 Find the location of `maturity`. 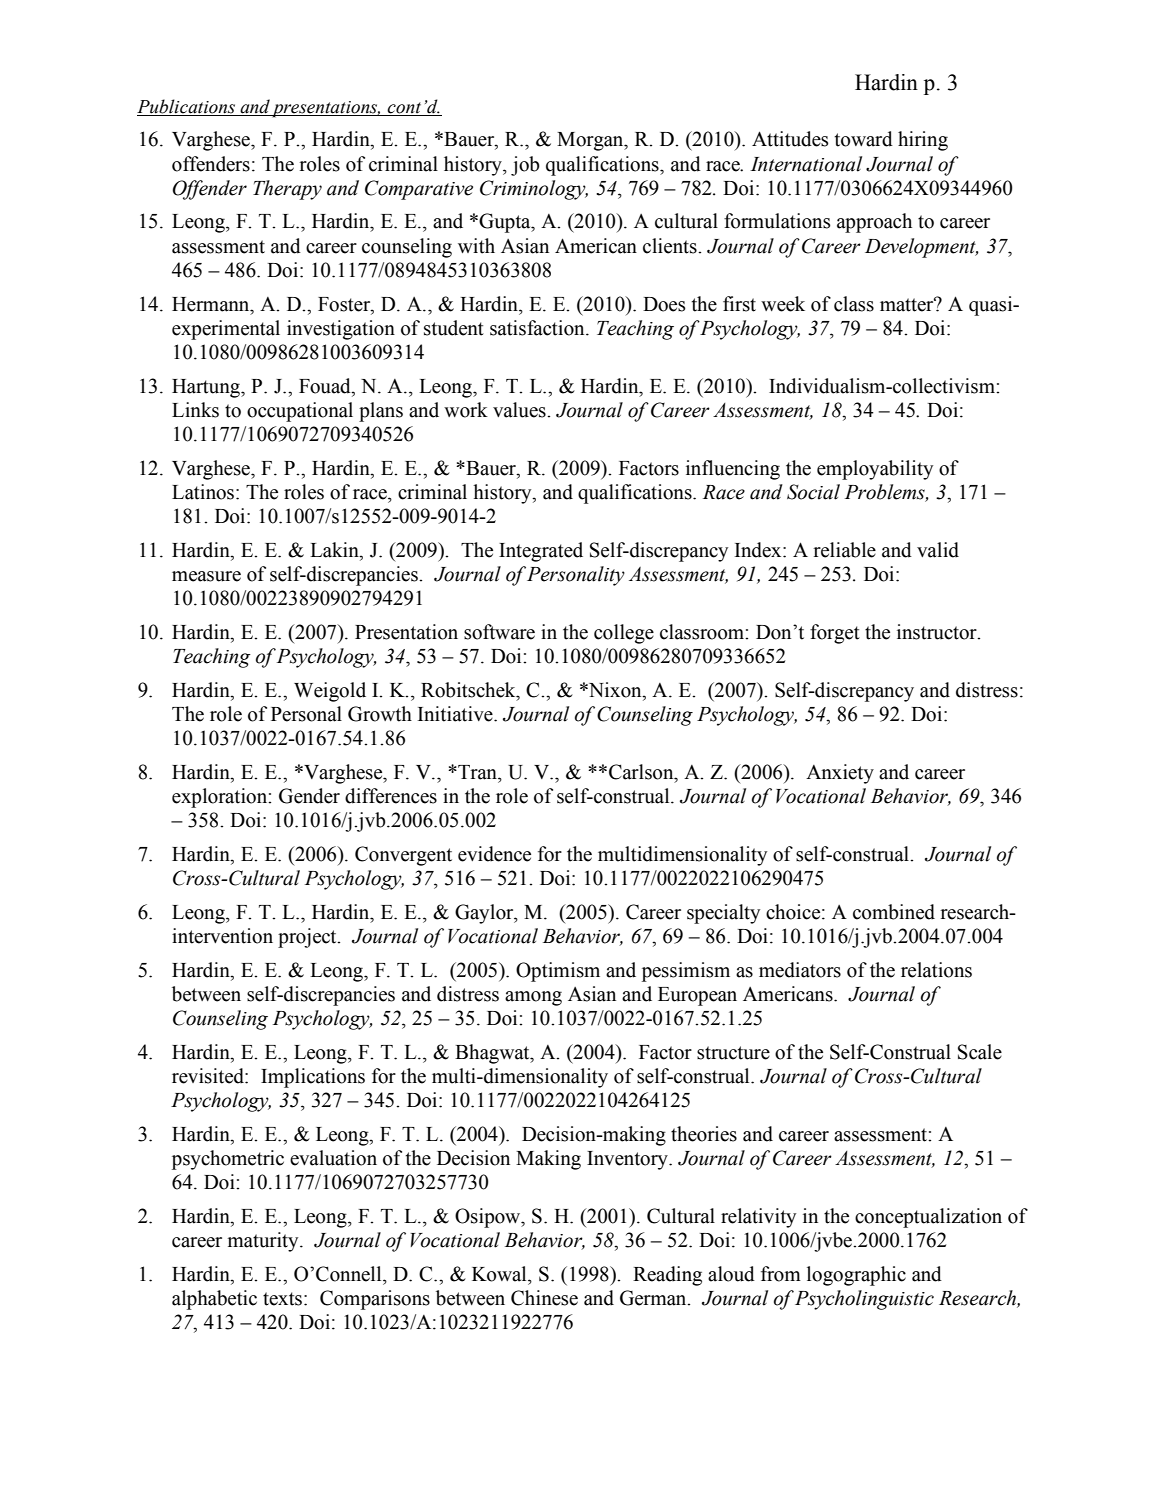

maturity is located at coordinates (264, 1242).
